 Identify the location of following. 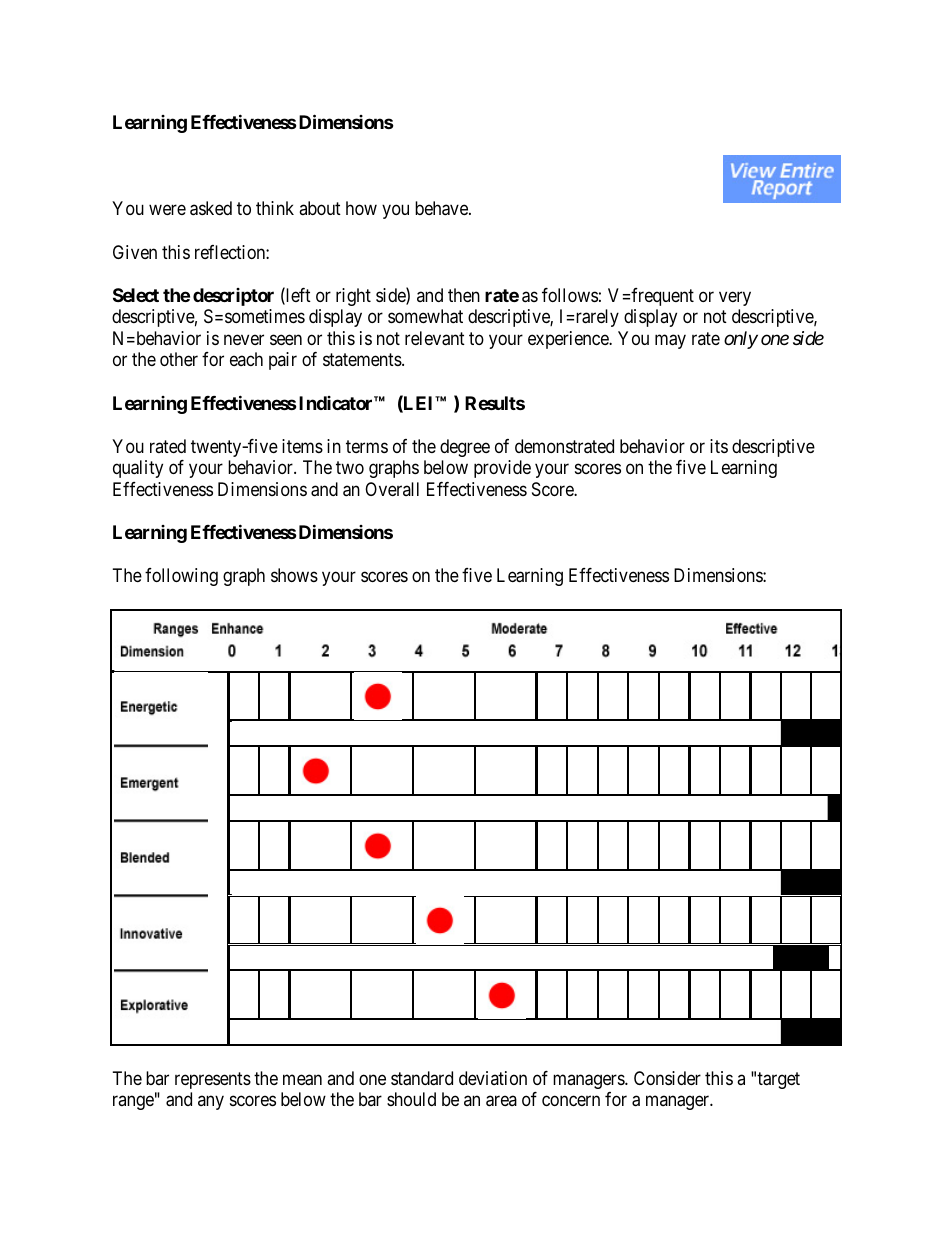
(181, 577).
